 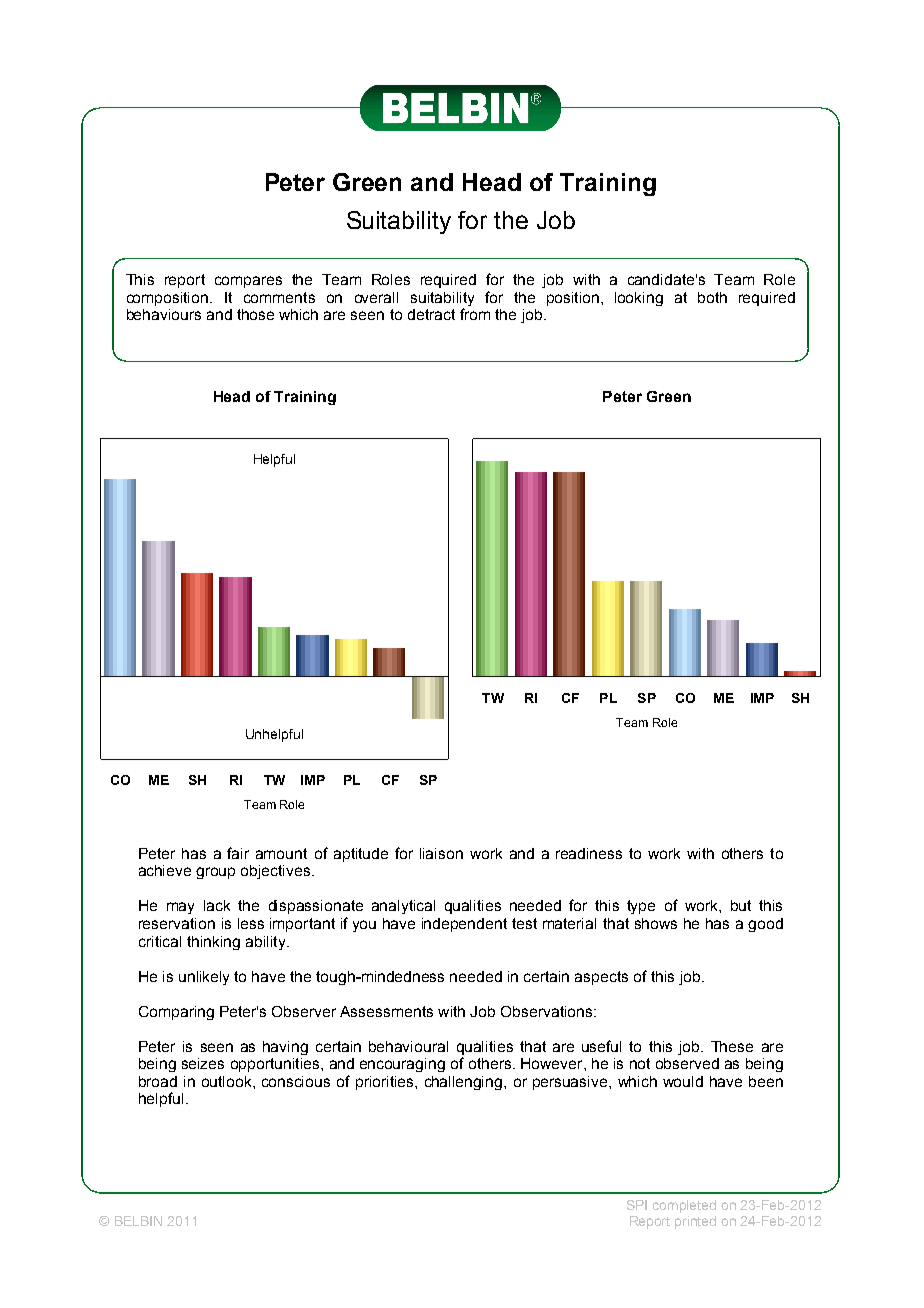 What do you see at coordinates (255, 314) in the screenshot?
I see `those` at bounding box center [255, 314].
